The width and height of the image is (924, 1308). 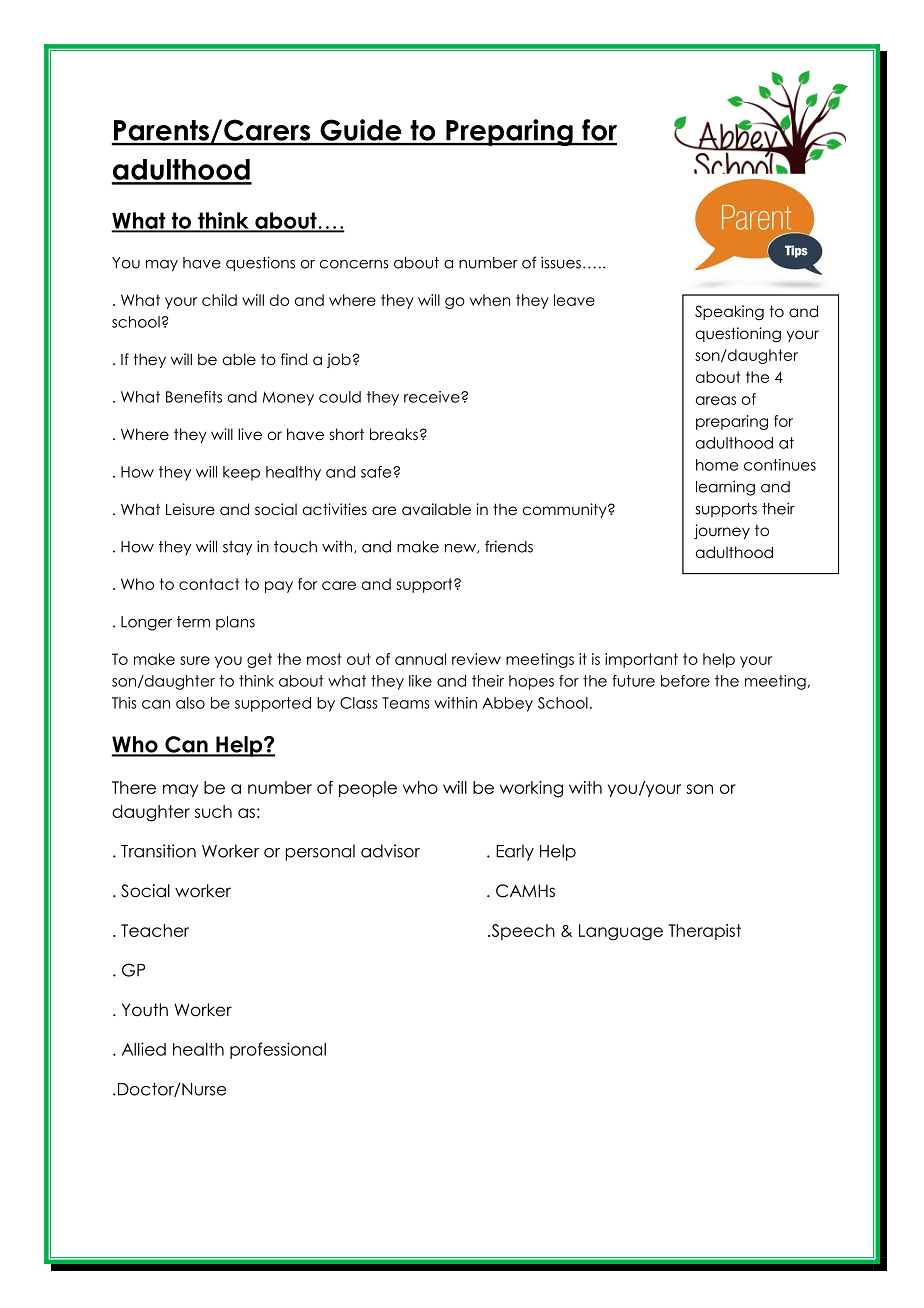 What do you see at coordinates (490, 300) in the image?
I see `when` at bounding box center [490, 300].
